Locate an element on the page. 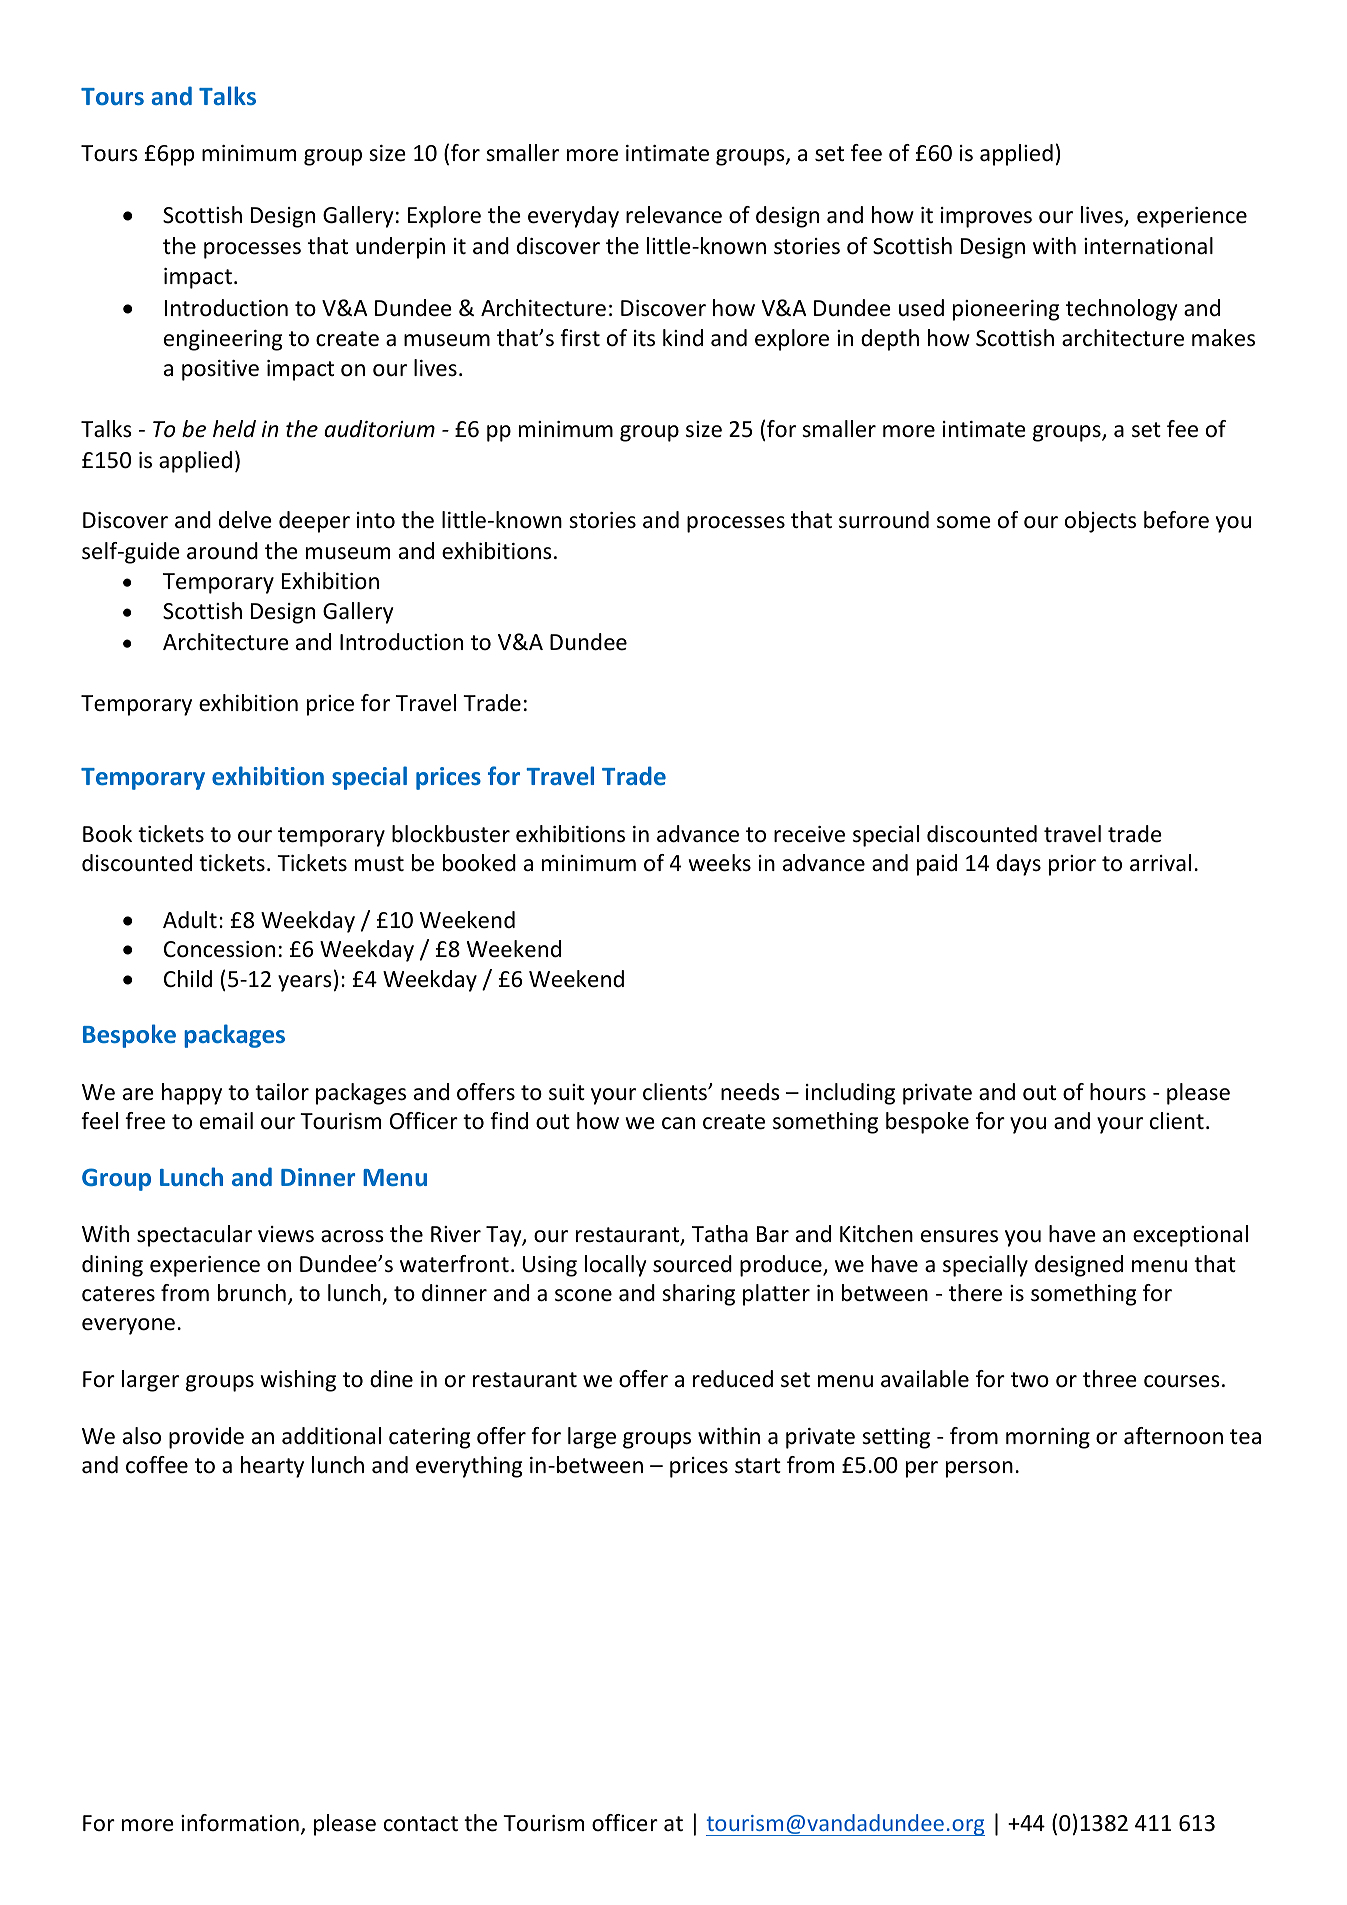 The width and height of the page is (1347, 1905). objects is located at coordinates (1100, 522).
